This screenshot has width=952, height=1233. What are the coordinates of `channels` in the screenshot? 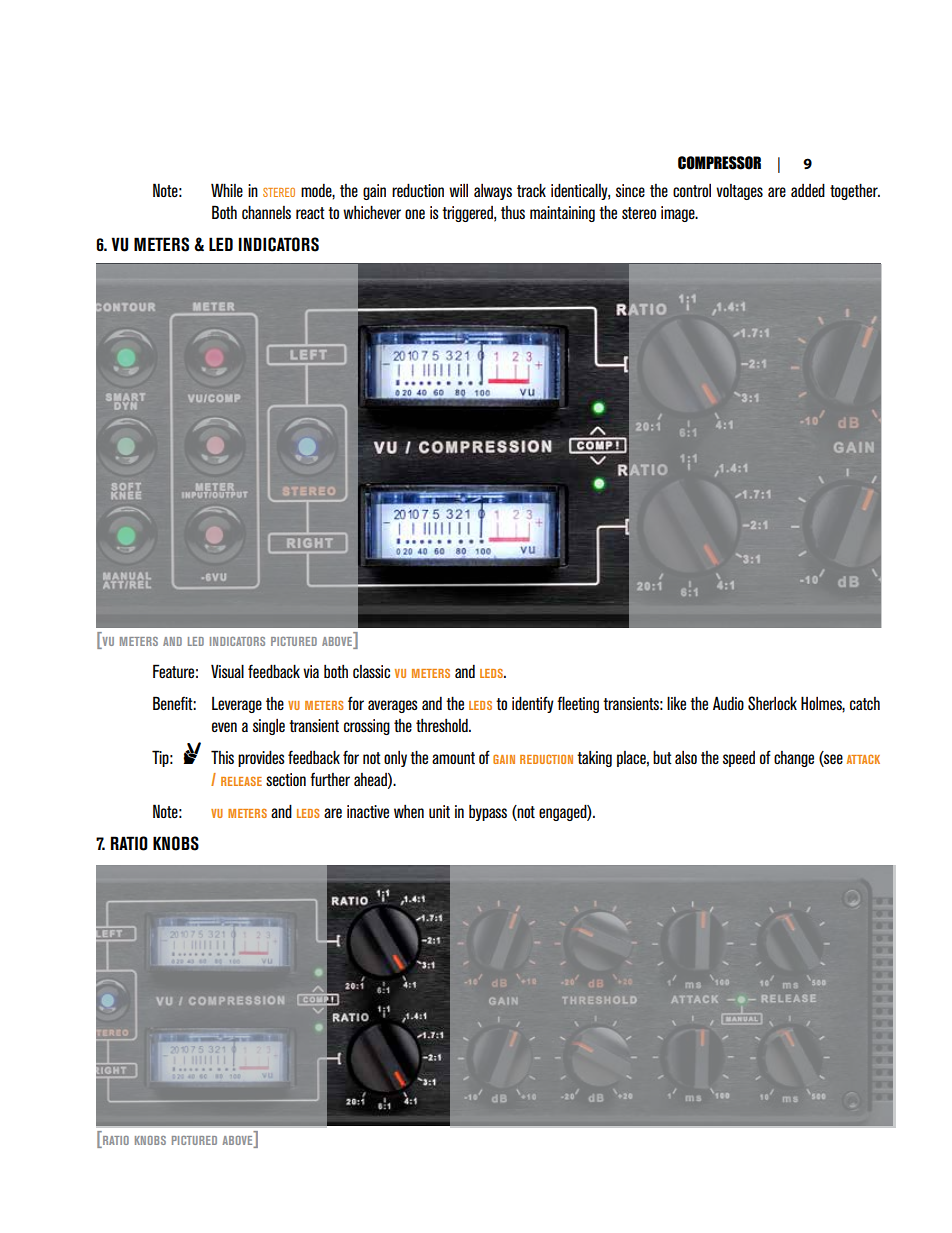 It's located at (266, 212).
